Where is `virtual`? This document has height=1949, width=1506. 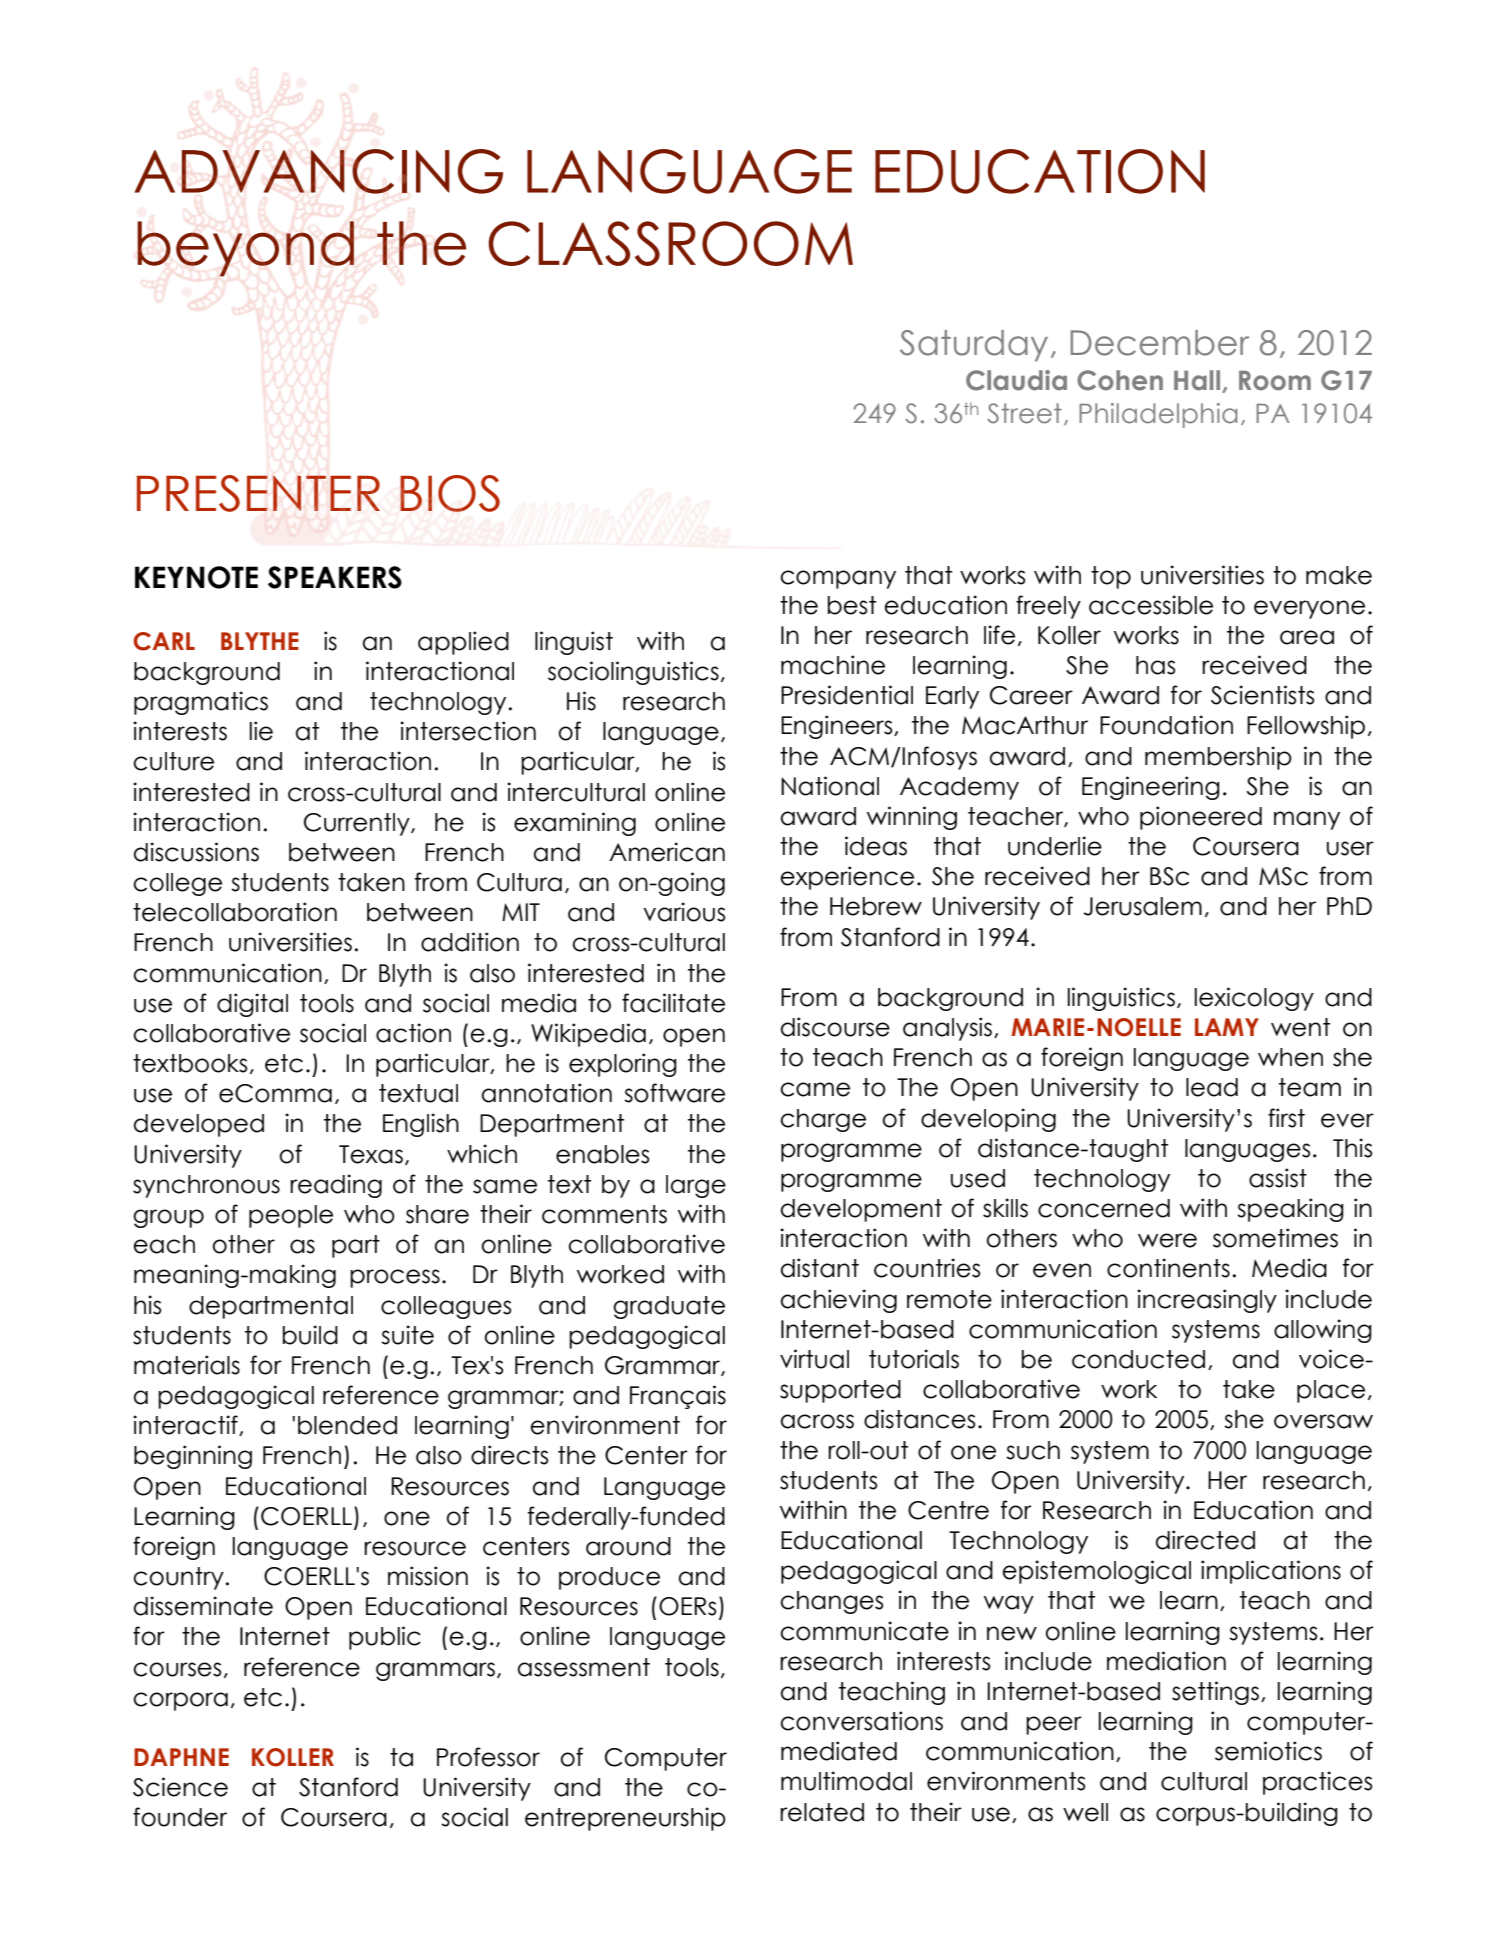 virtual is located at coordinates (814, 1359).
